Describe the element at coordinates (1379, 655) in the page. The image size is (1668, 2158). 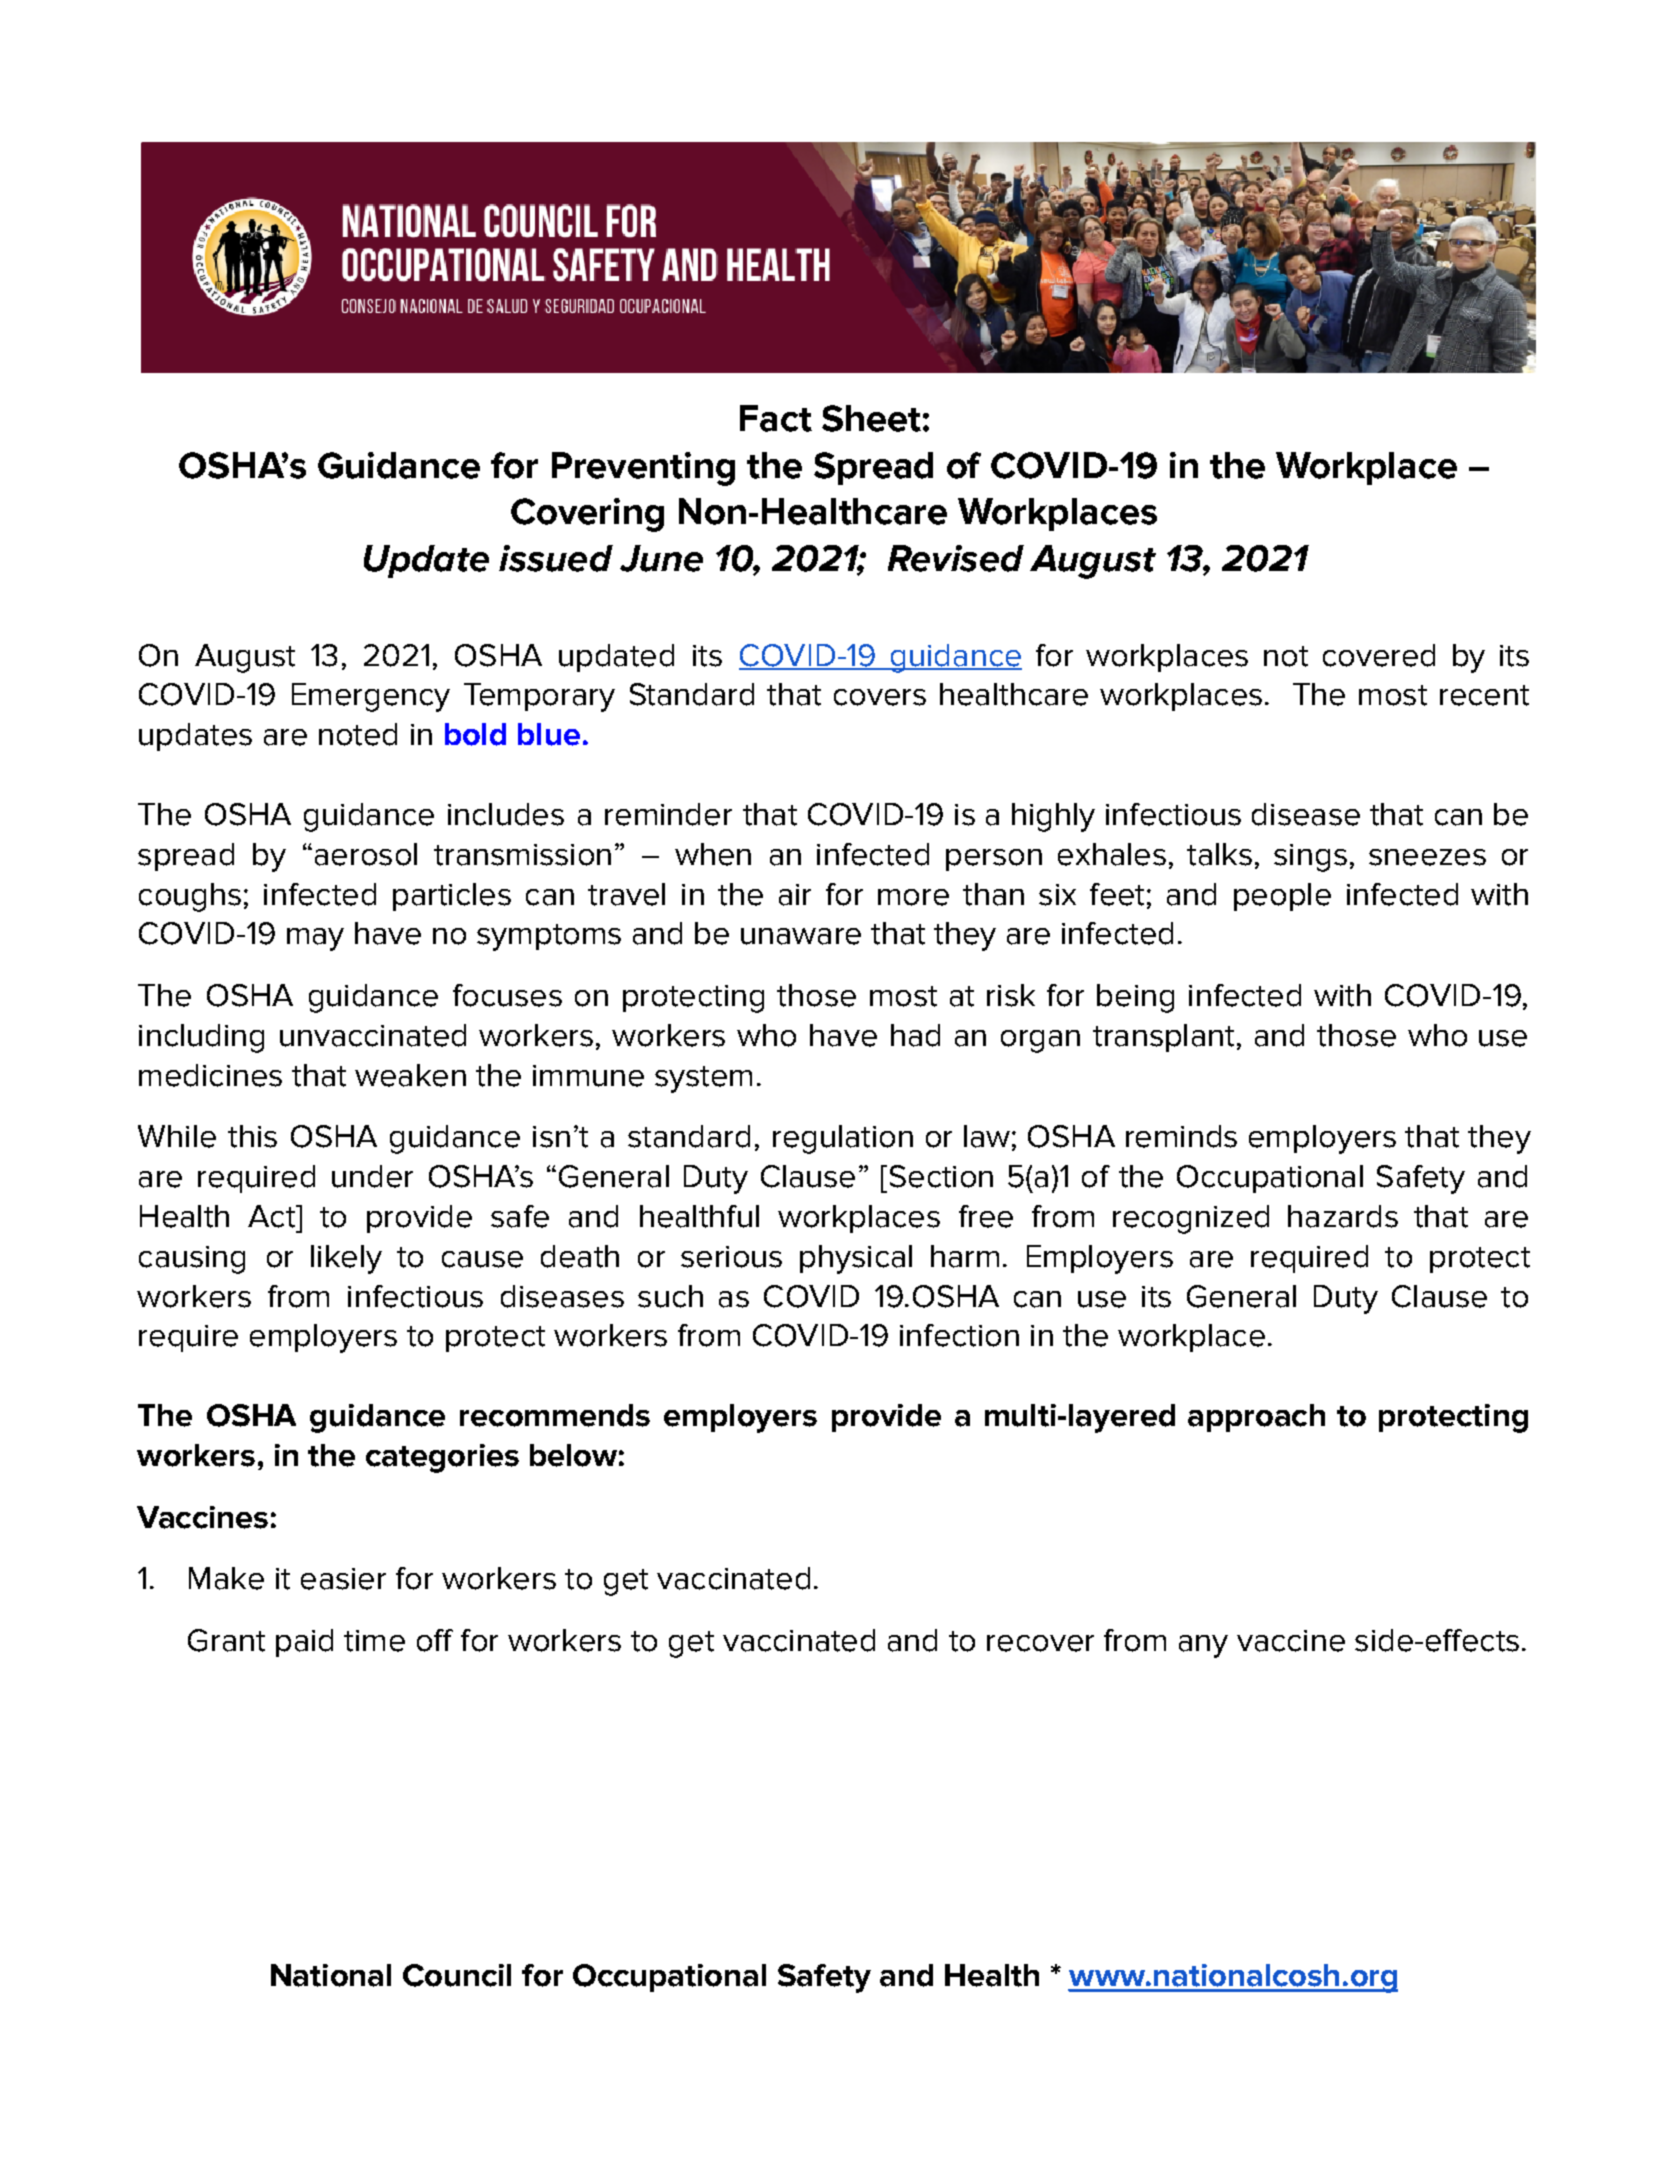
I see `covered` at that location.
